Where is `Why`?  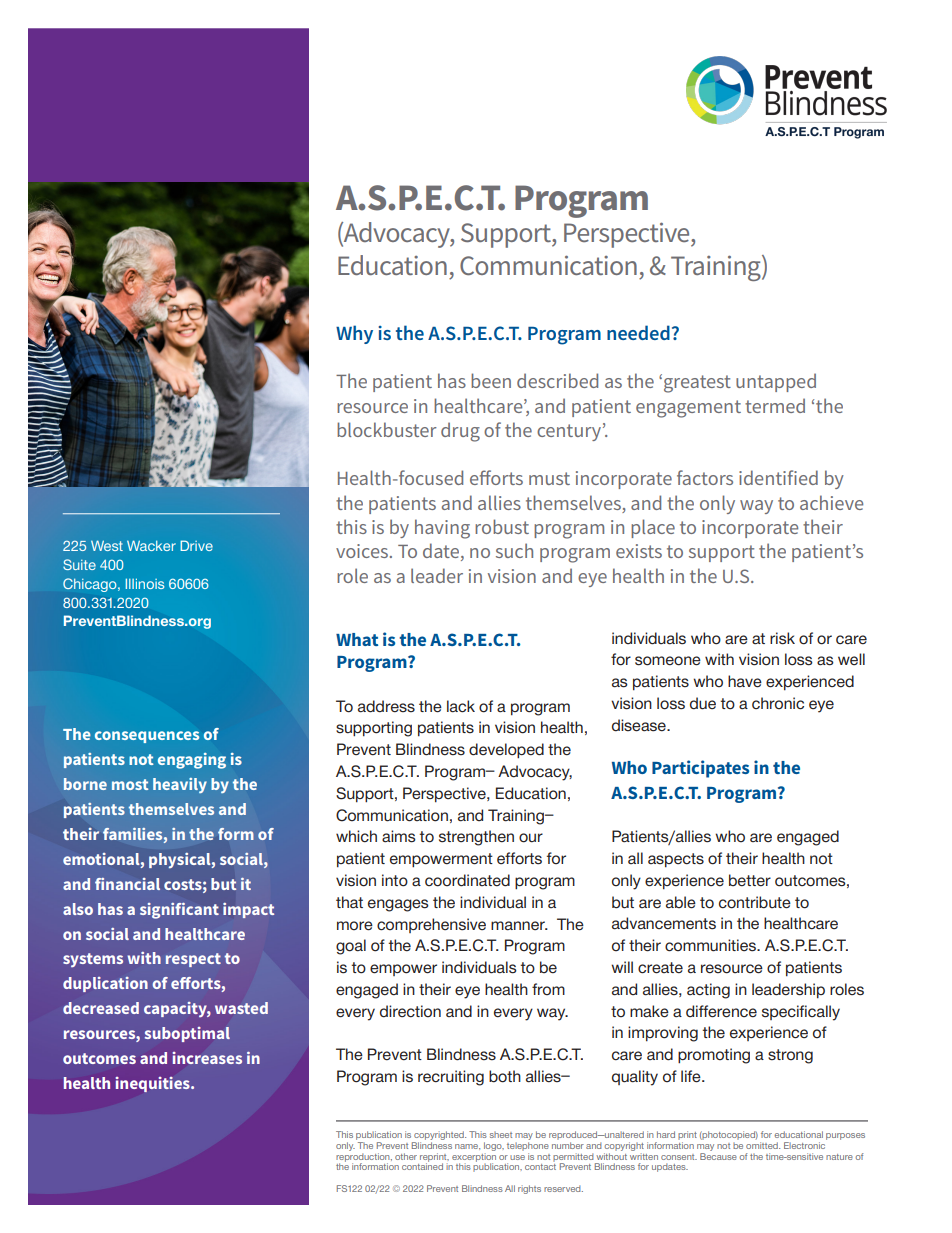
Why is located at coordinates (354, 334).
